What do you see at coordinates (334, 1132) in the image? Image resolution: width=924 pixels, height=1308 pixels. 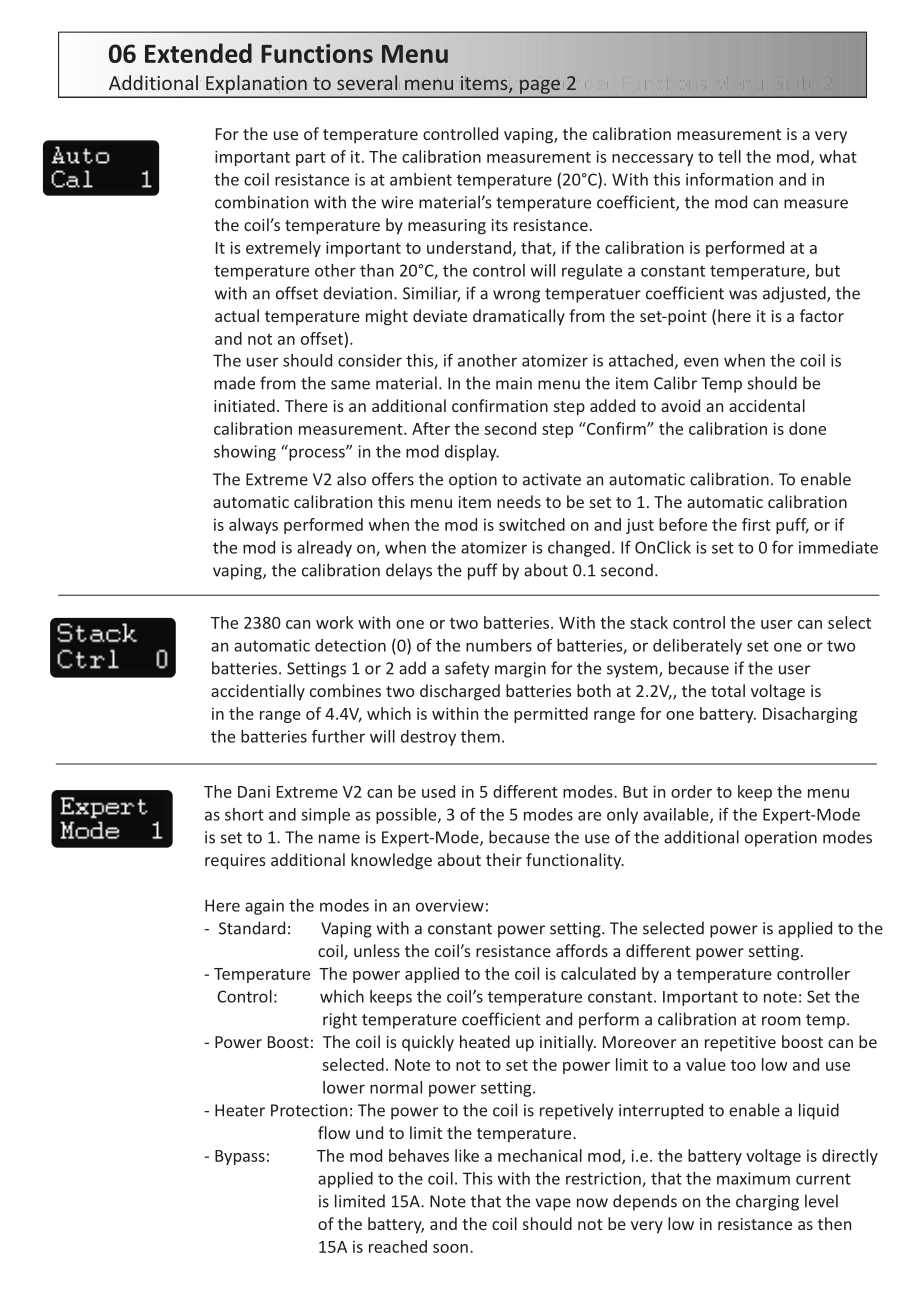 I see `flow` at bounding box center [334, 1132].
